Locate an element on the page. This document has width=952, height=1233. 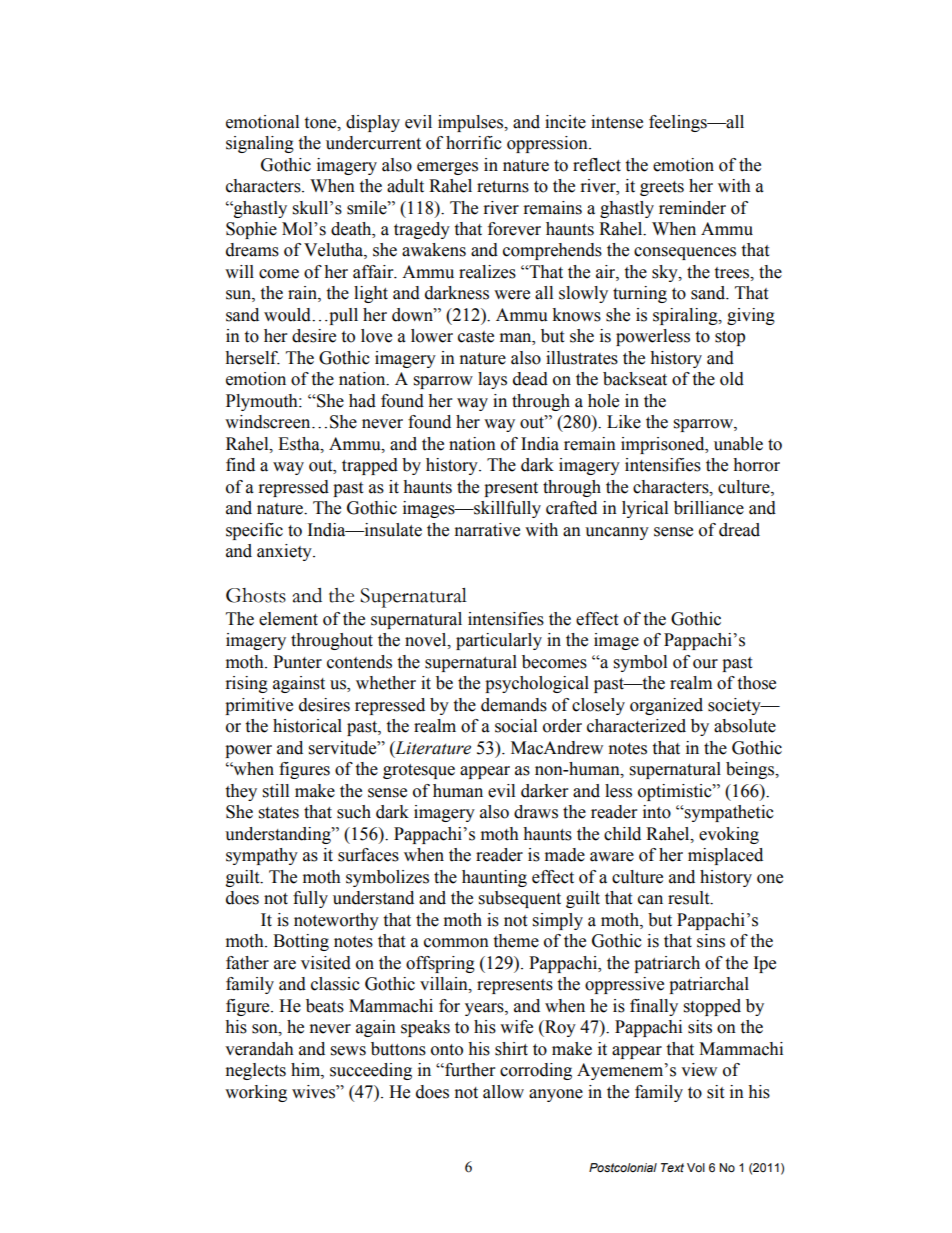
our is located at coordinates (705, 664).
